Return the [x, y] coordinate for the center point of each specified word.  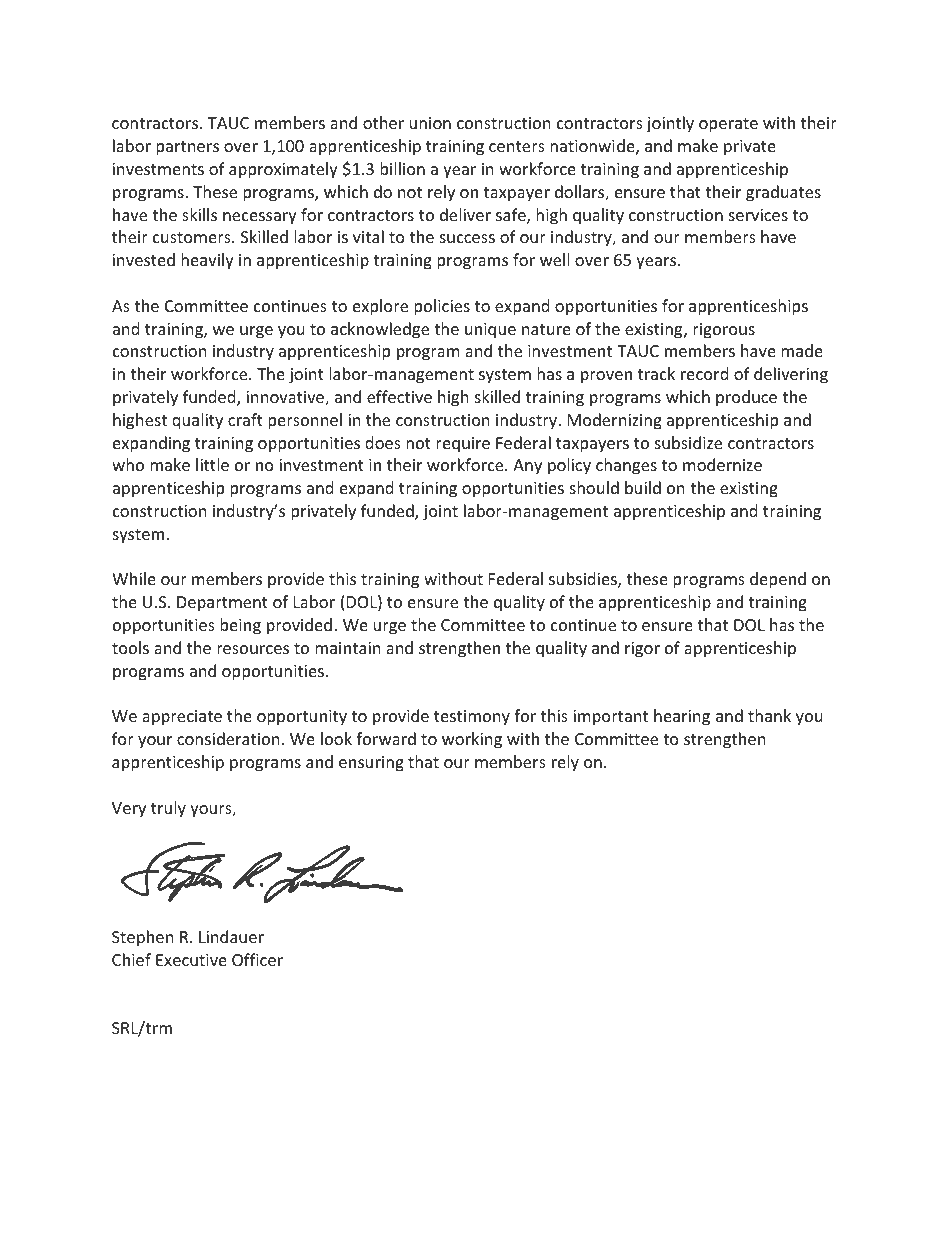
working [472, 740]
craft [245, 419]
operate [728, 125]
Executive [191, 960]
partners [187, 148]
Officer [257, 959]
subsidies [584, 580]
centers [517, 146]
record [704, 373]
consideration [228, 738]
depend [778, 580]
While [134, 578]
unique [490, 331]
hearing [682, 717]
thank [769, 715]
